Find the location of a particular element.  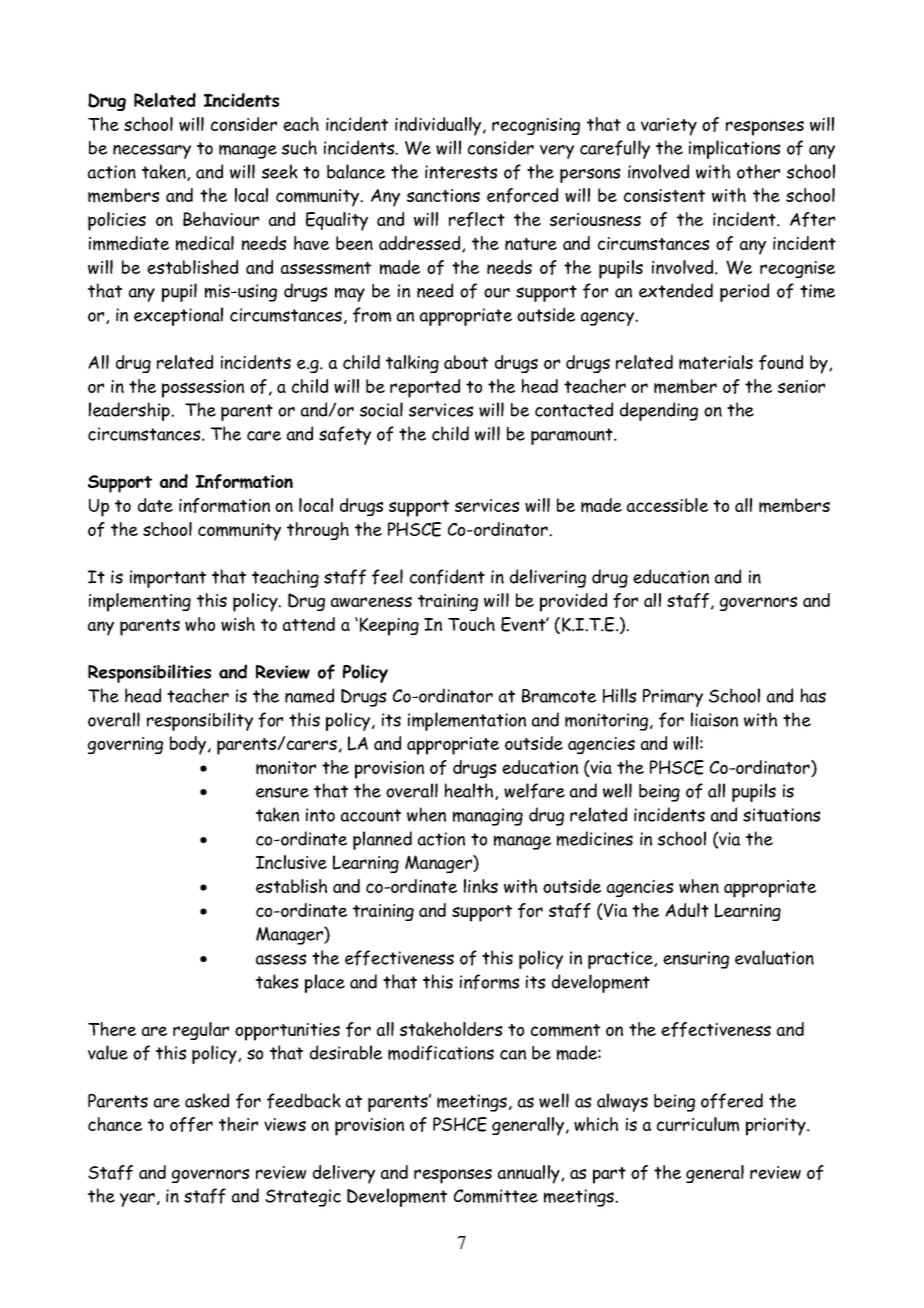

necessary is located at coordinates (152, 151).
